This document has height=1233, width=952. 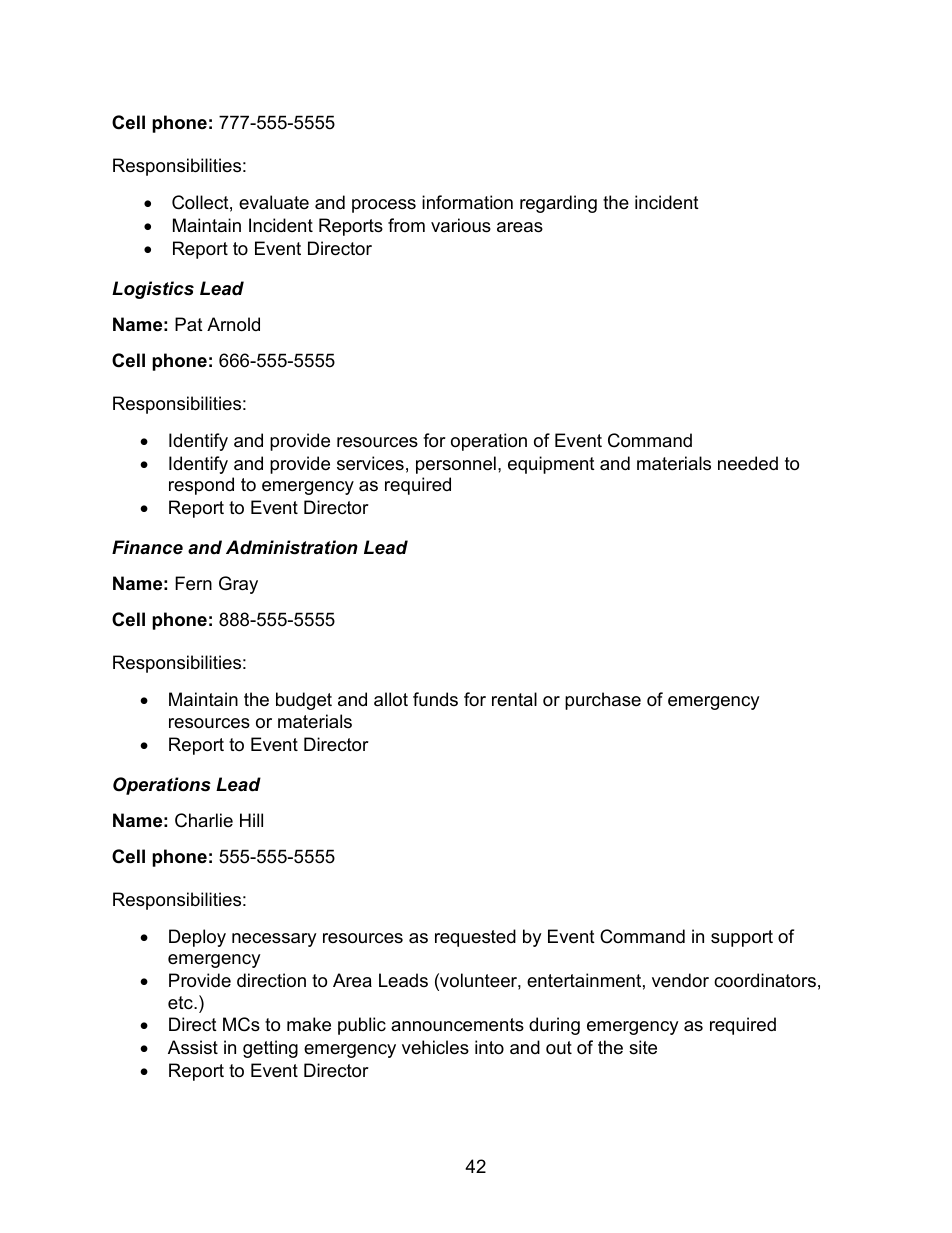 I want to click on evaluate, so click(x=274, y=202).
